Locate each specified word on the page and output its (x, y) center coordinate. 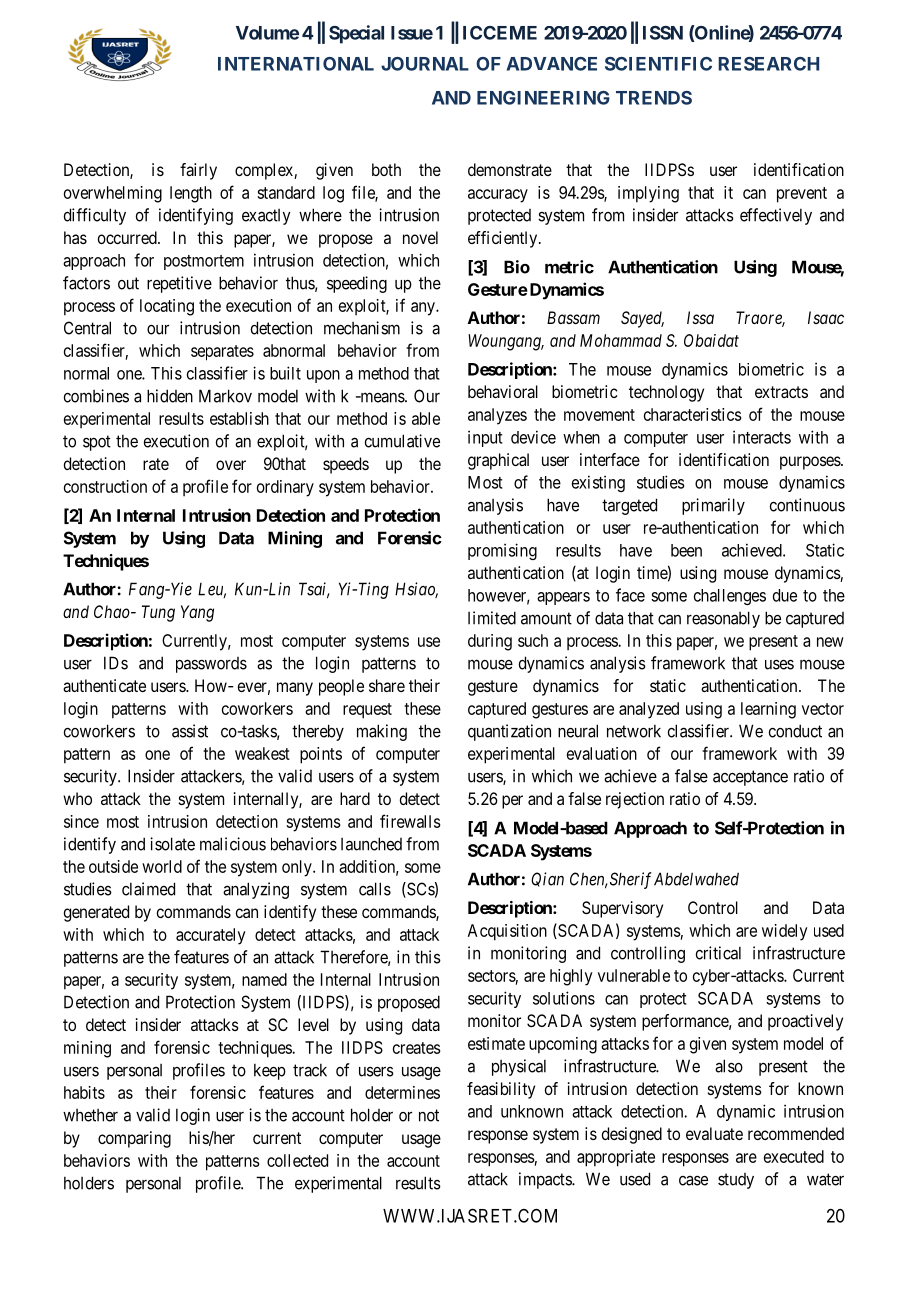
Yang (197, 613)
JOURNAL (425, 64)
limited (492, 618)
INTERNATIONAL (296, 64)
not (429, 1115)
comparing (134, 1139)
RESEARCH (768, 64)
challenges (730, 597)
